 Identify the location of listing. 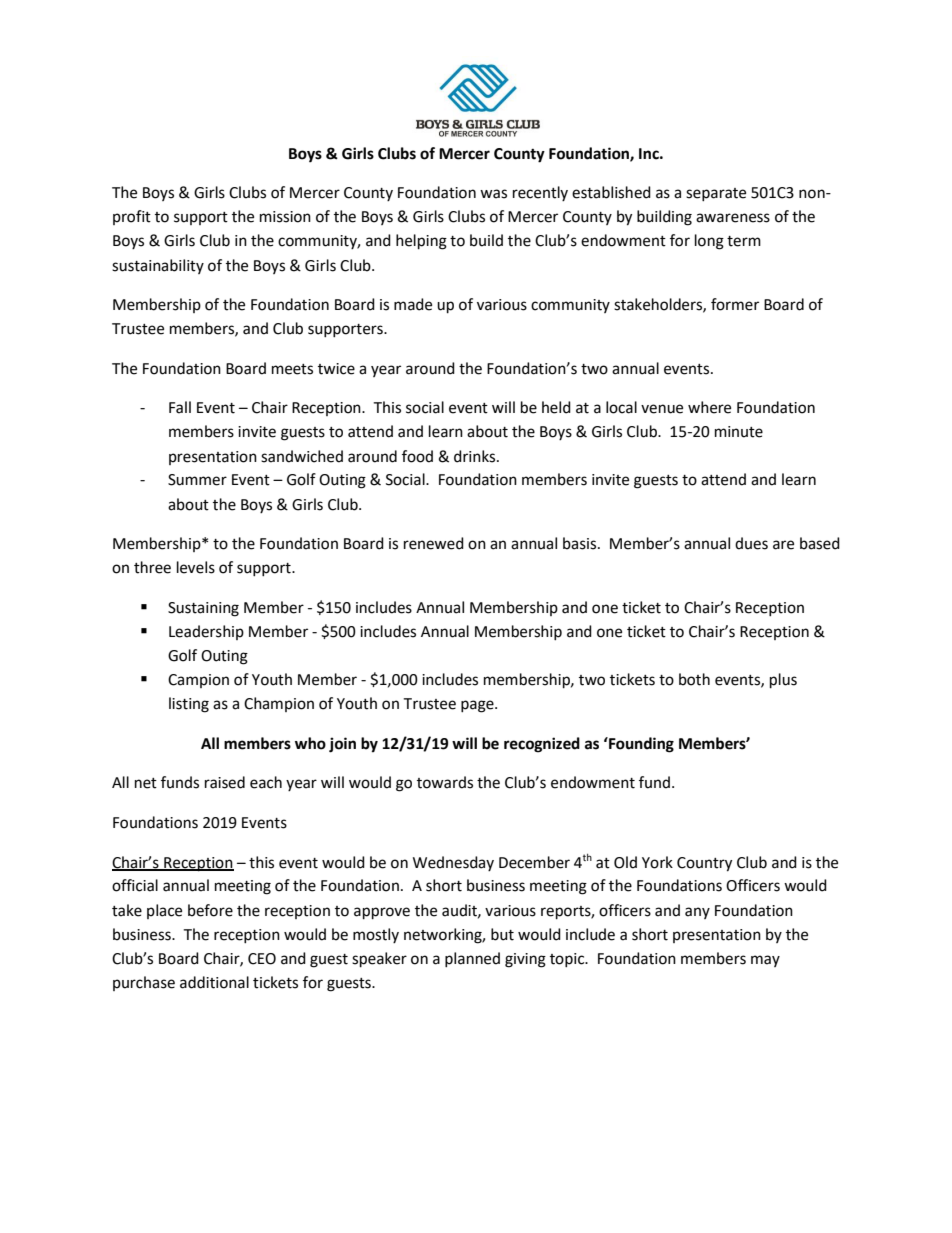
(189, 705).
